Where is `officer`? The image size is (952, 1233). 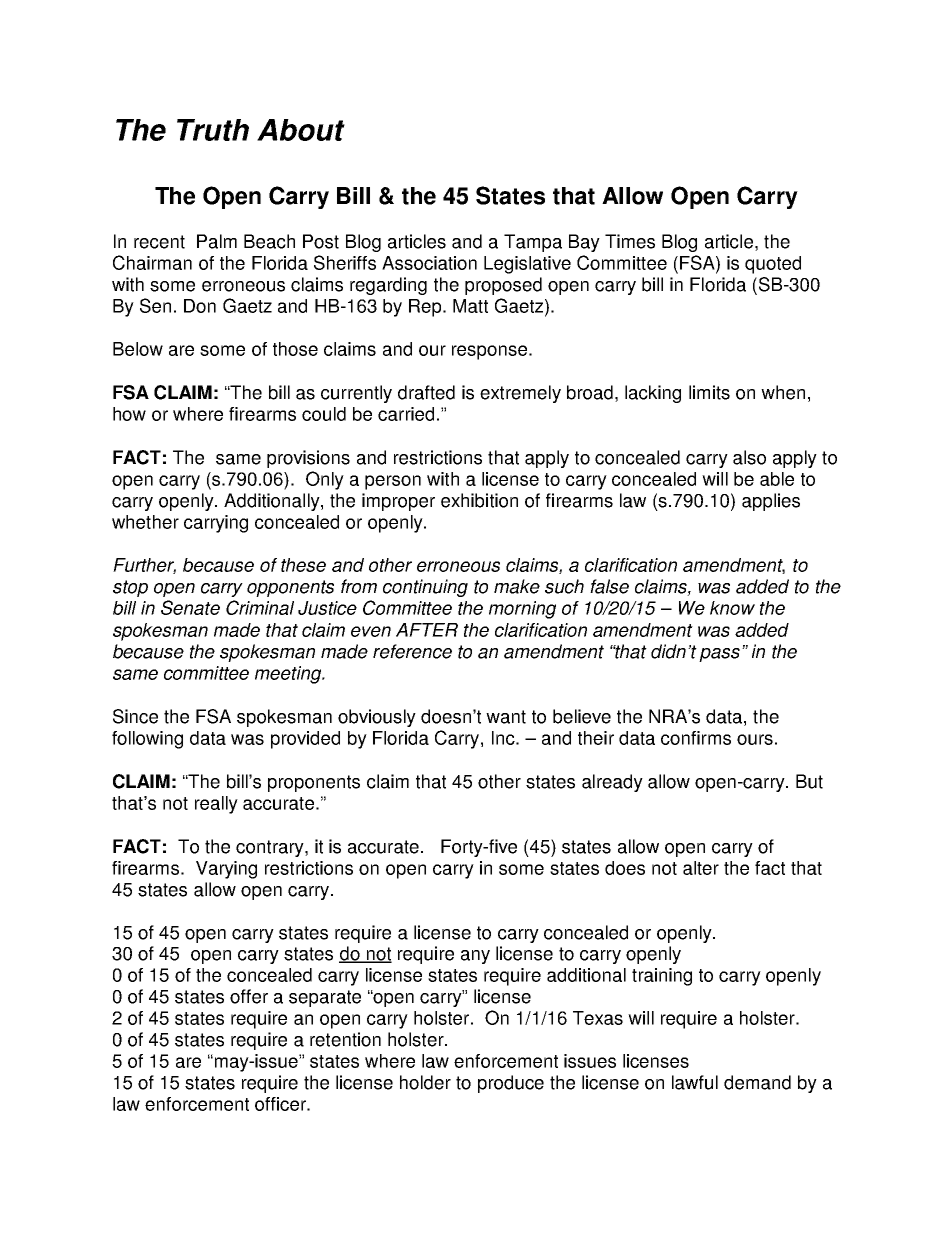
officer is located at coordinates (281, 1104).
